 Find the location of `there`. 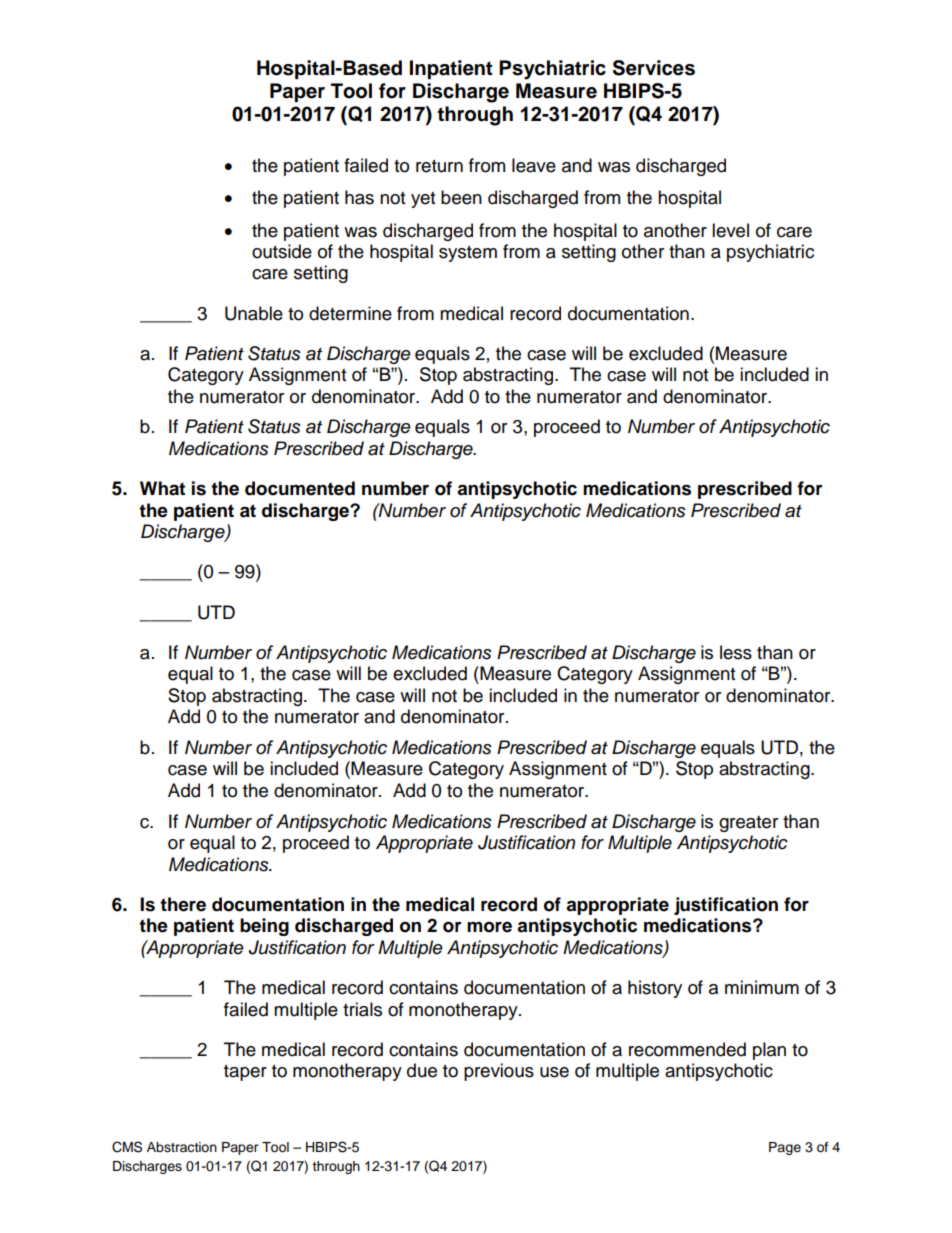

there is located at coordinates (183, 904).
